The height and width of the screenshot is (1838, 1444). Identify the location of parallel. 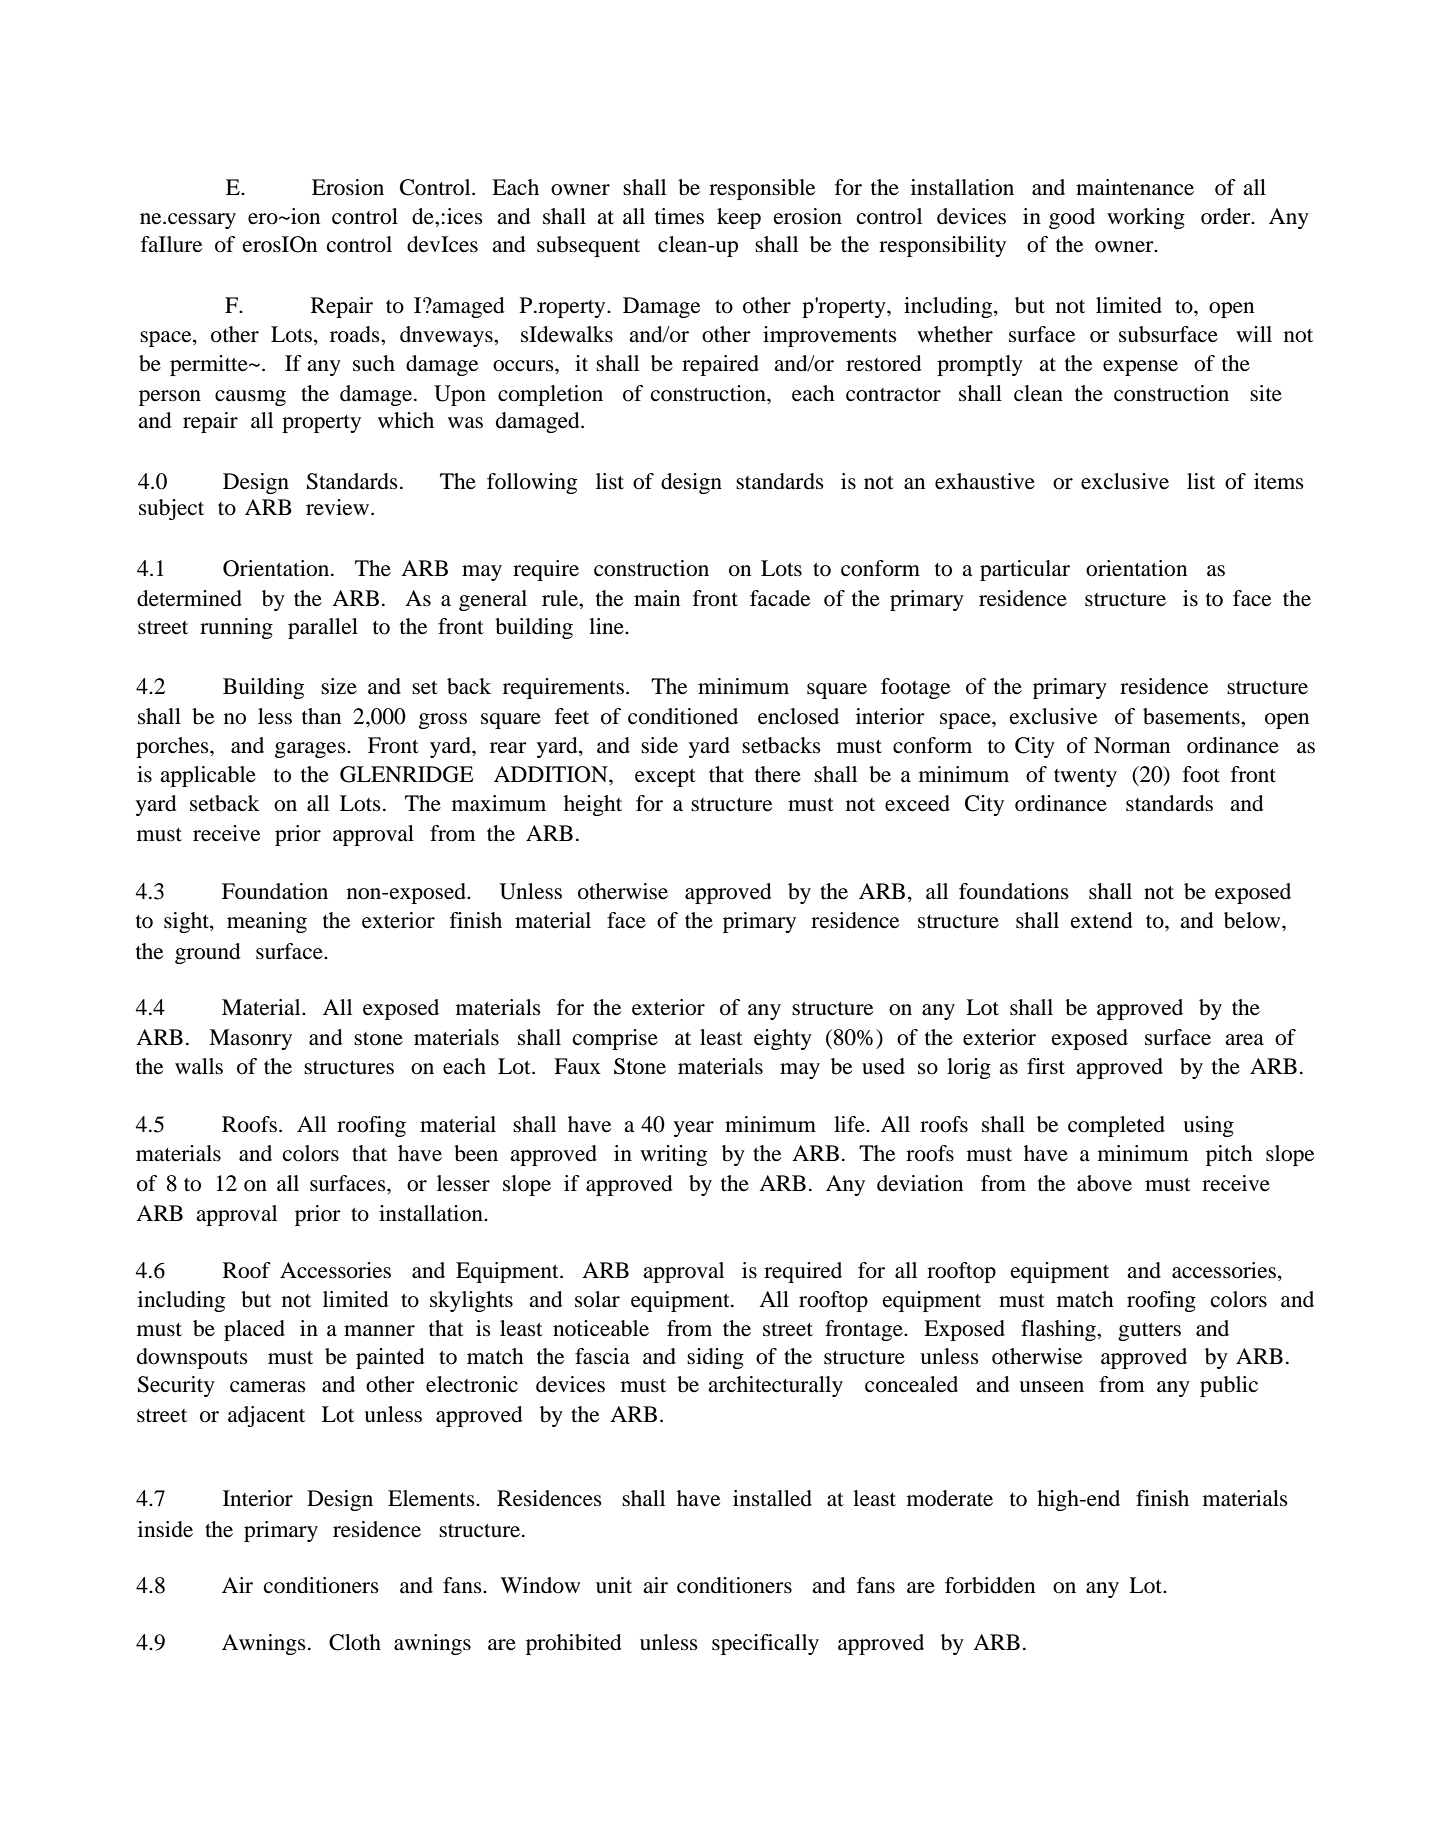
(323, 628).
